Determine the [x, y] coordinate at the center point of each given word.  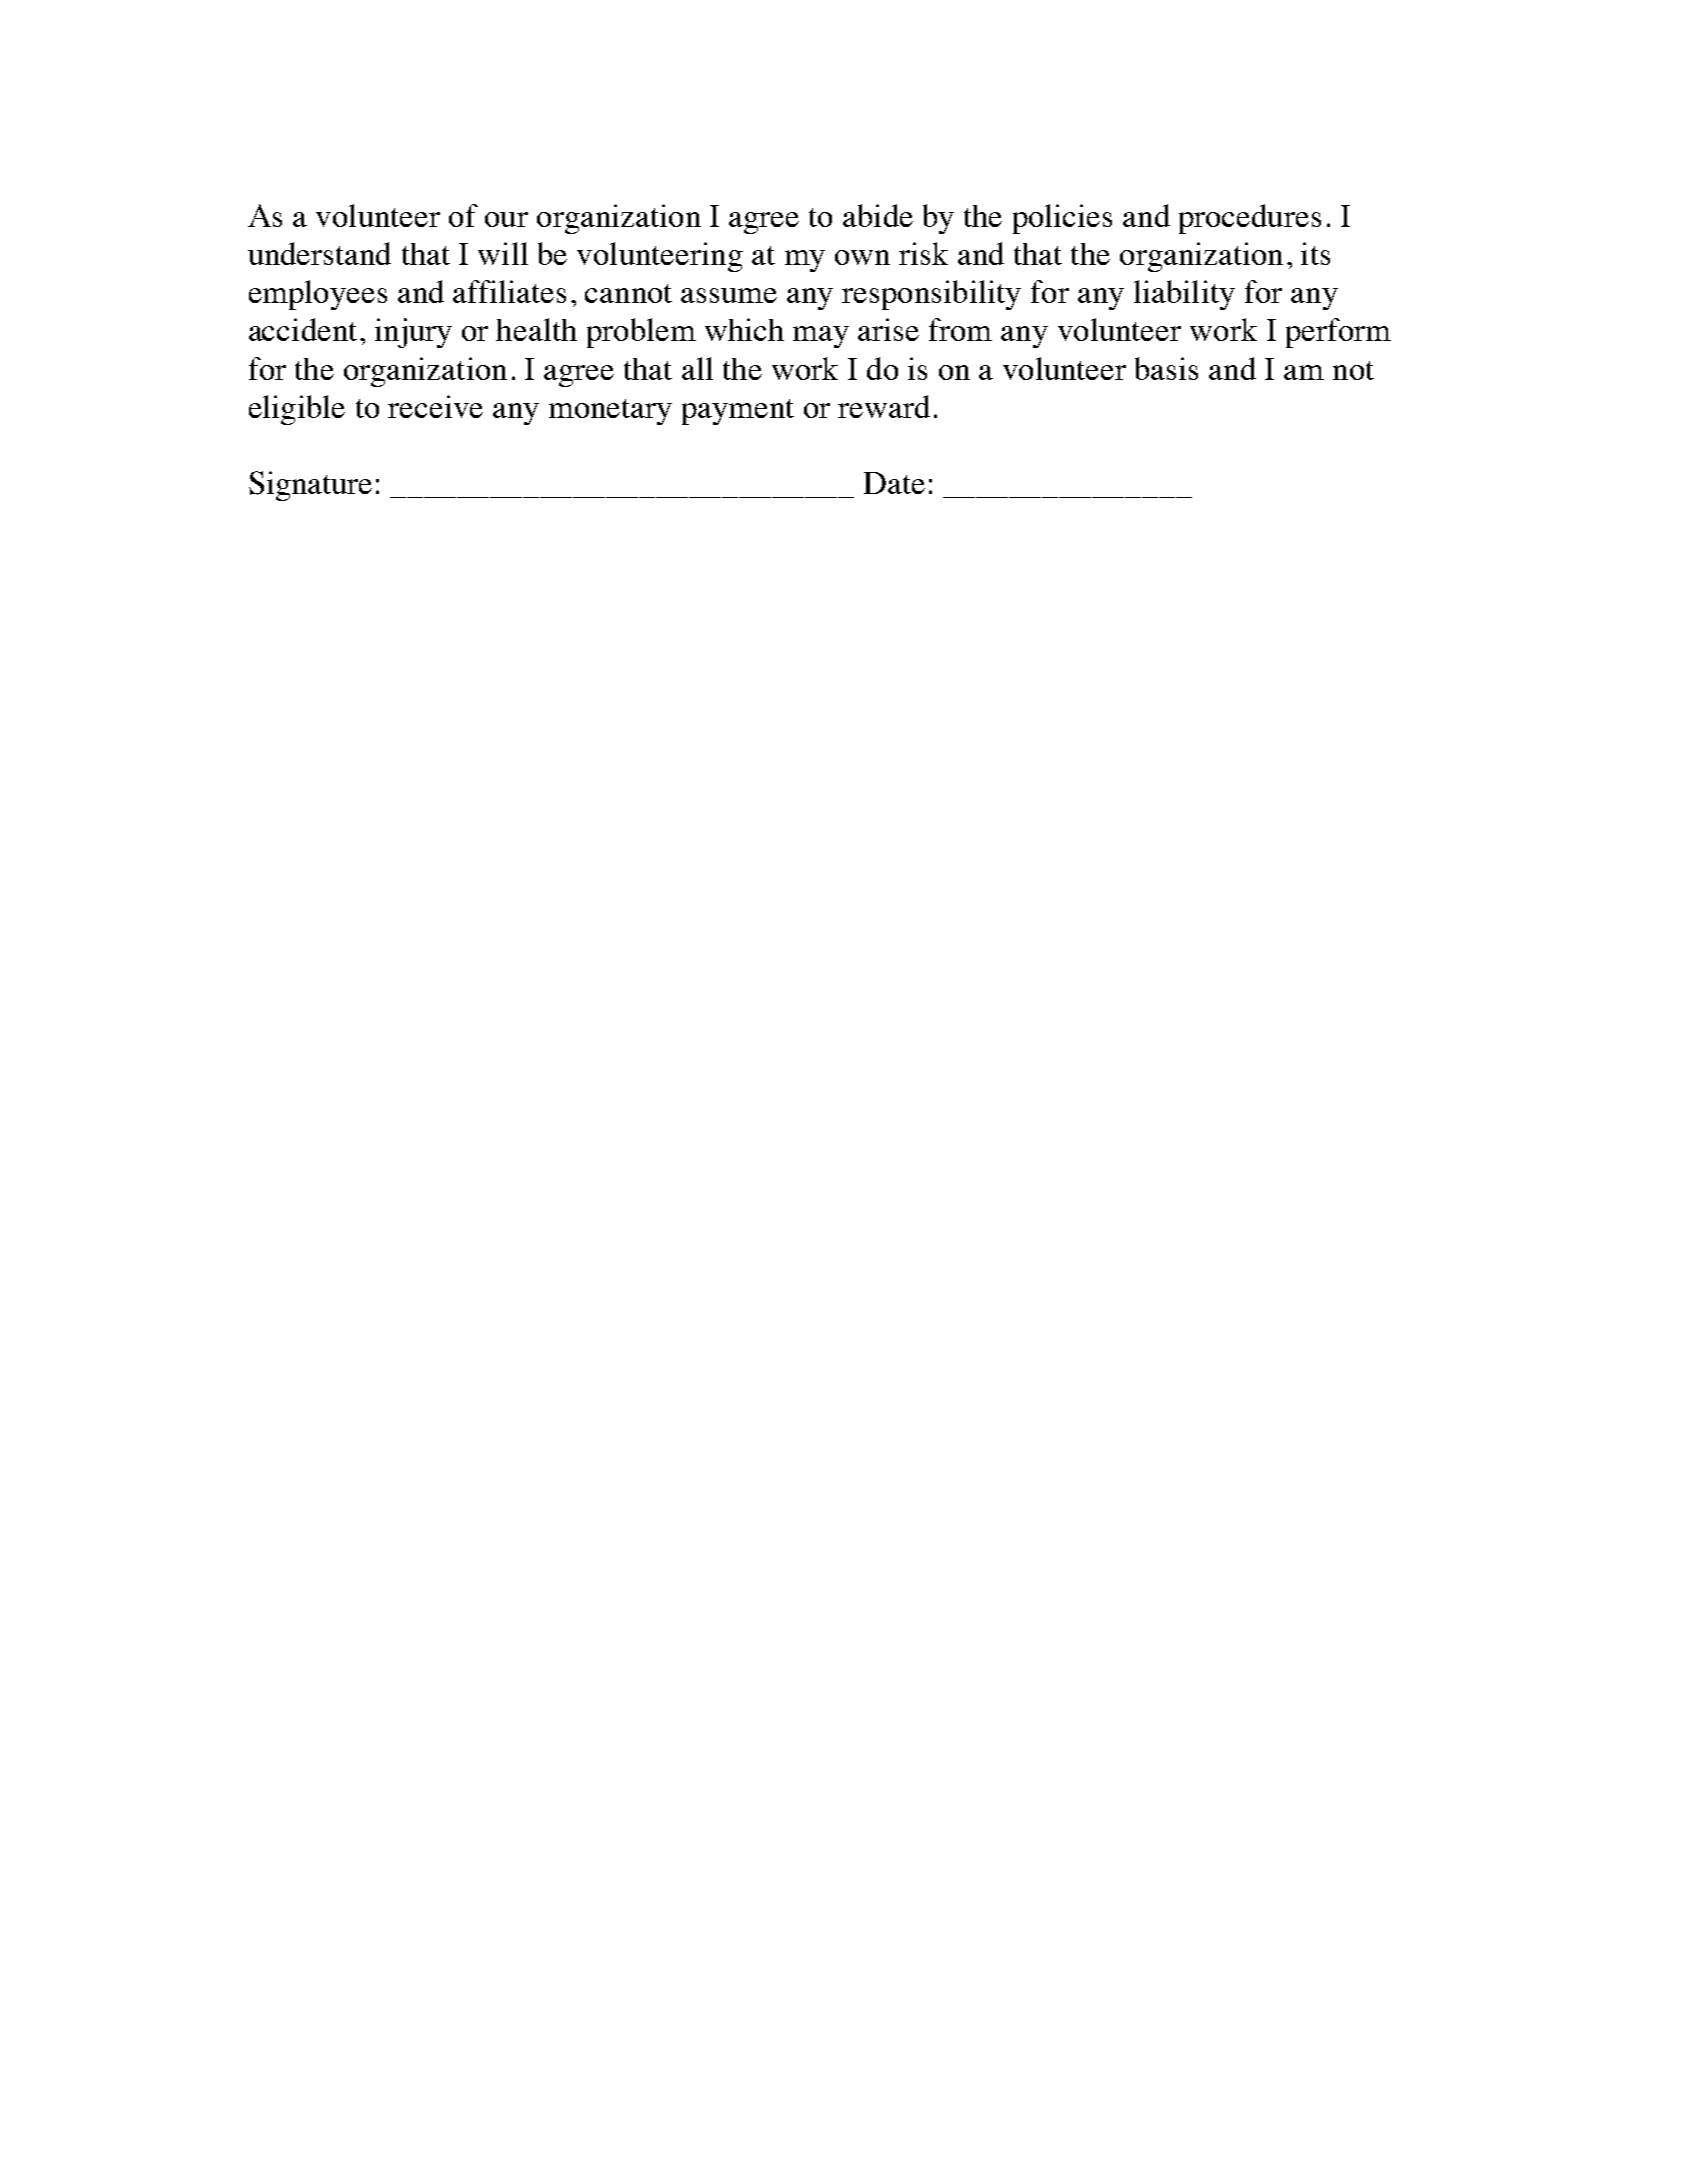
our [506, 219]
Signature [310, 486]
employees [318, 295]
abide [878, 215]
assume [729, 295]
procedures [1250, 219]
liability [1184, 295]
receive [435, 406]
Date [894, 483]
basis [1166, 368]
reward [884, 406]
